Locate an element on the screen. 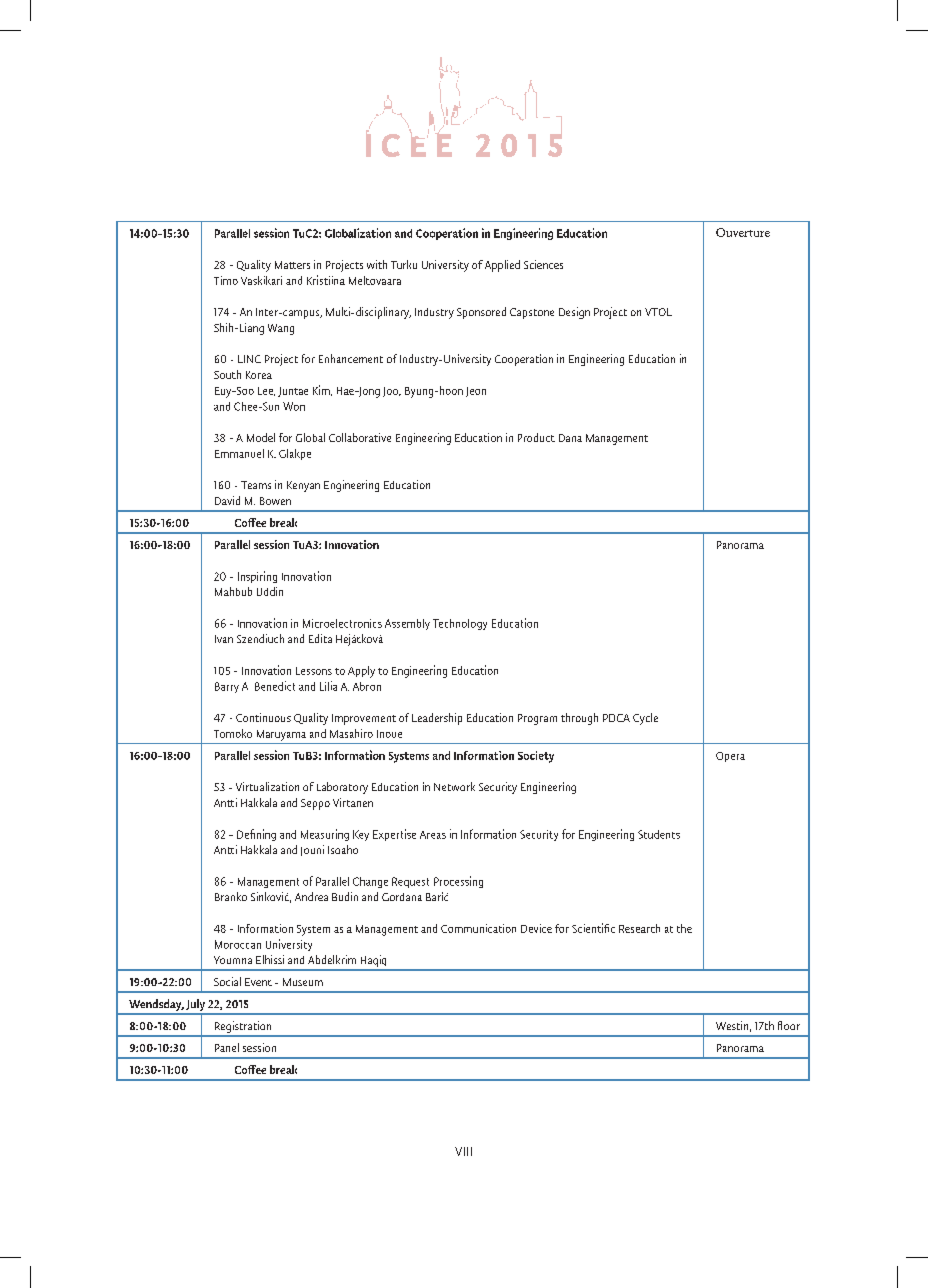  Cycle is located at coordinates (645, 719).
